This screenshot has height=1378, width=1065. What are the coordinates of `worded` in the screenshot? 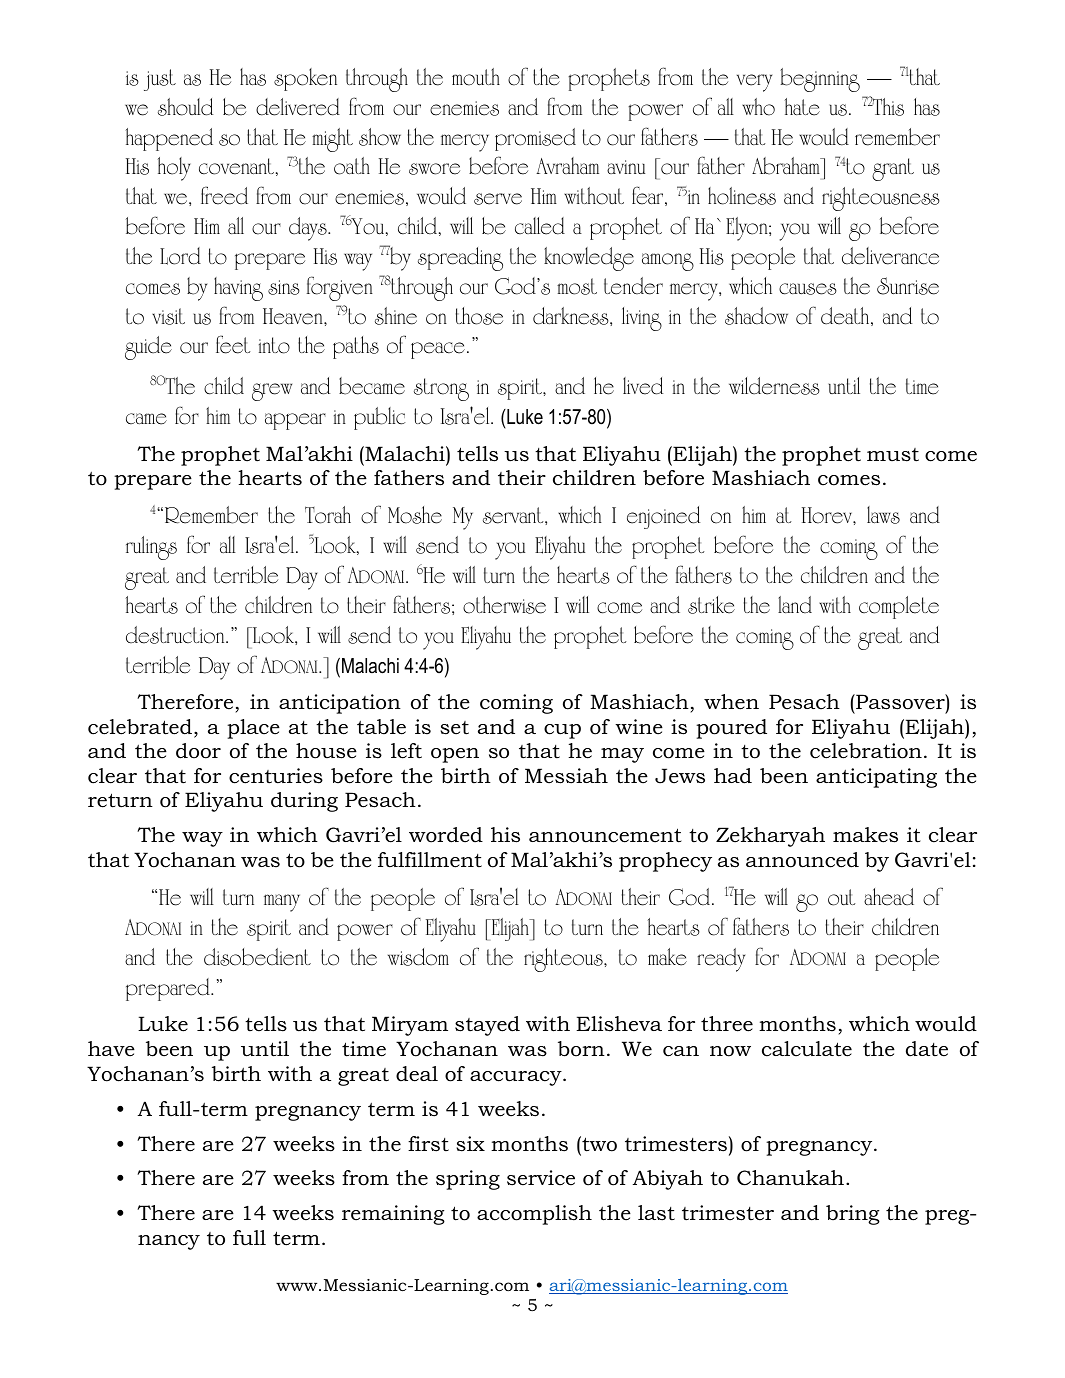 It's located at (446, 835).
